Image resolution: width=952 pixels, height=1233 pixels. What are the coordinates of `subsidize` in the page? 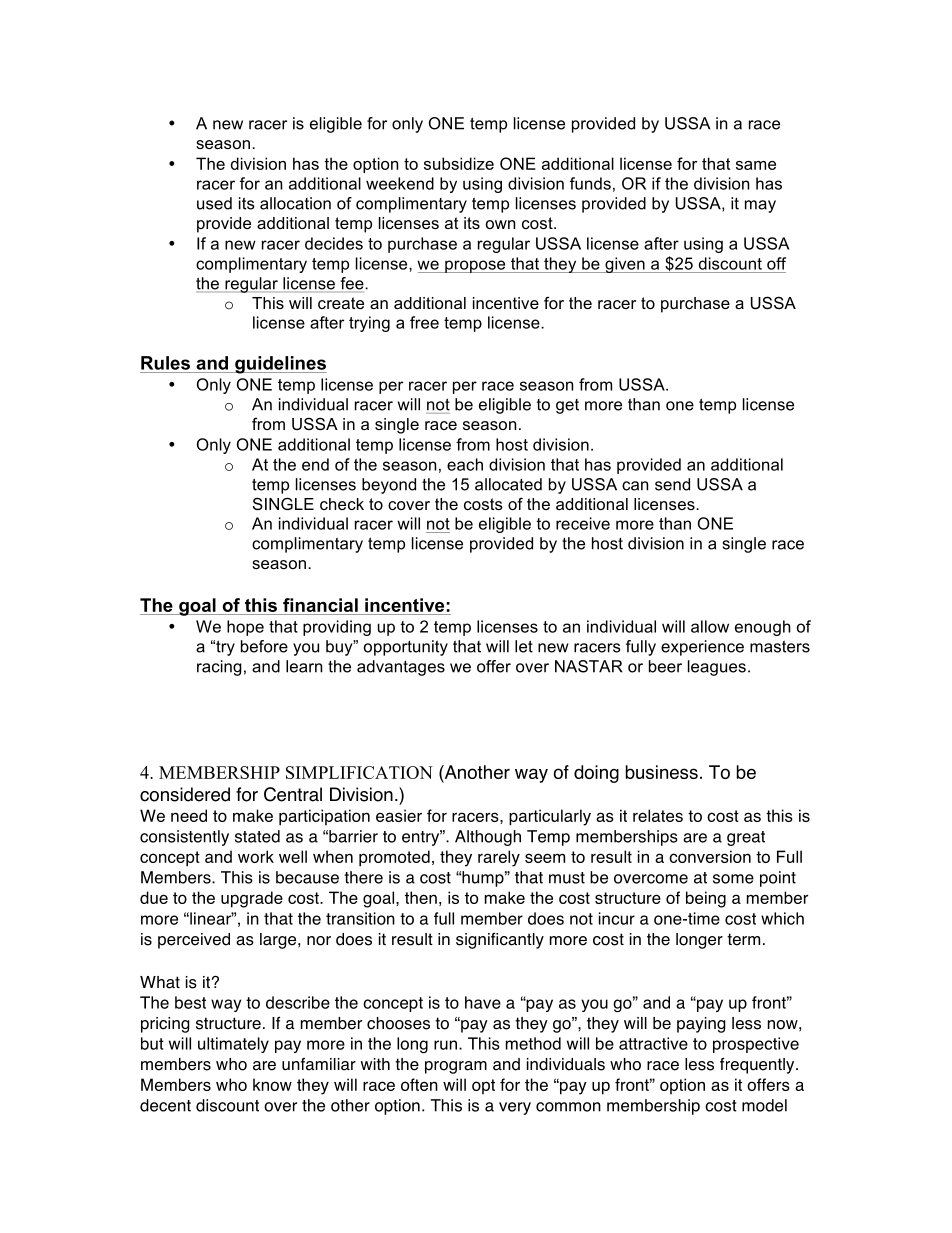 It's located at (459, 163).
